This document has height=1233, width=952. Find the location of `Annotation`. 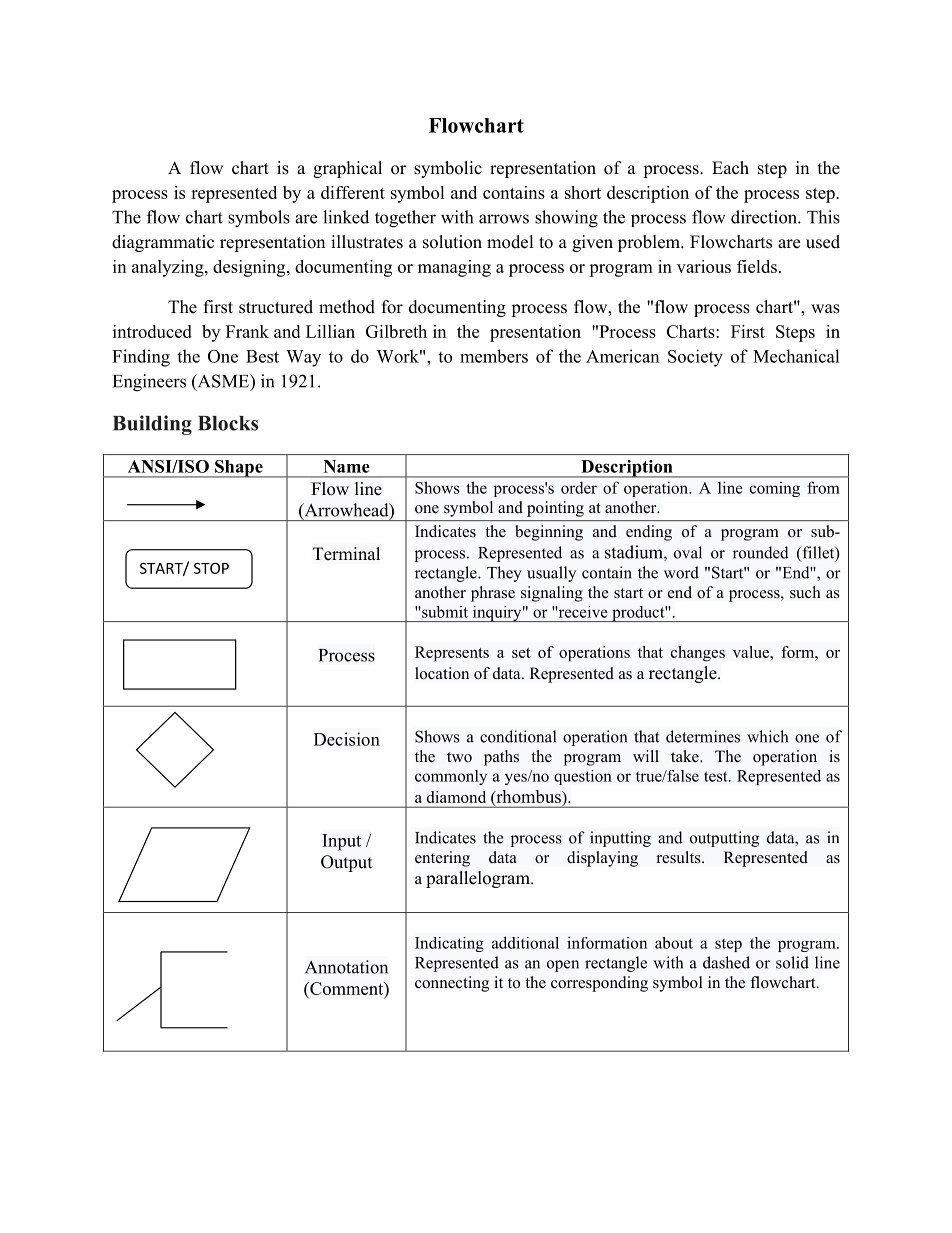

Annotation is located at coordinates (346, 967).
